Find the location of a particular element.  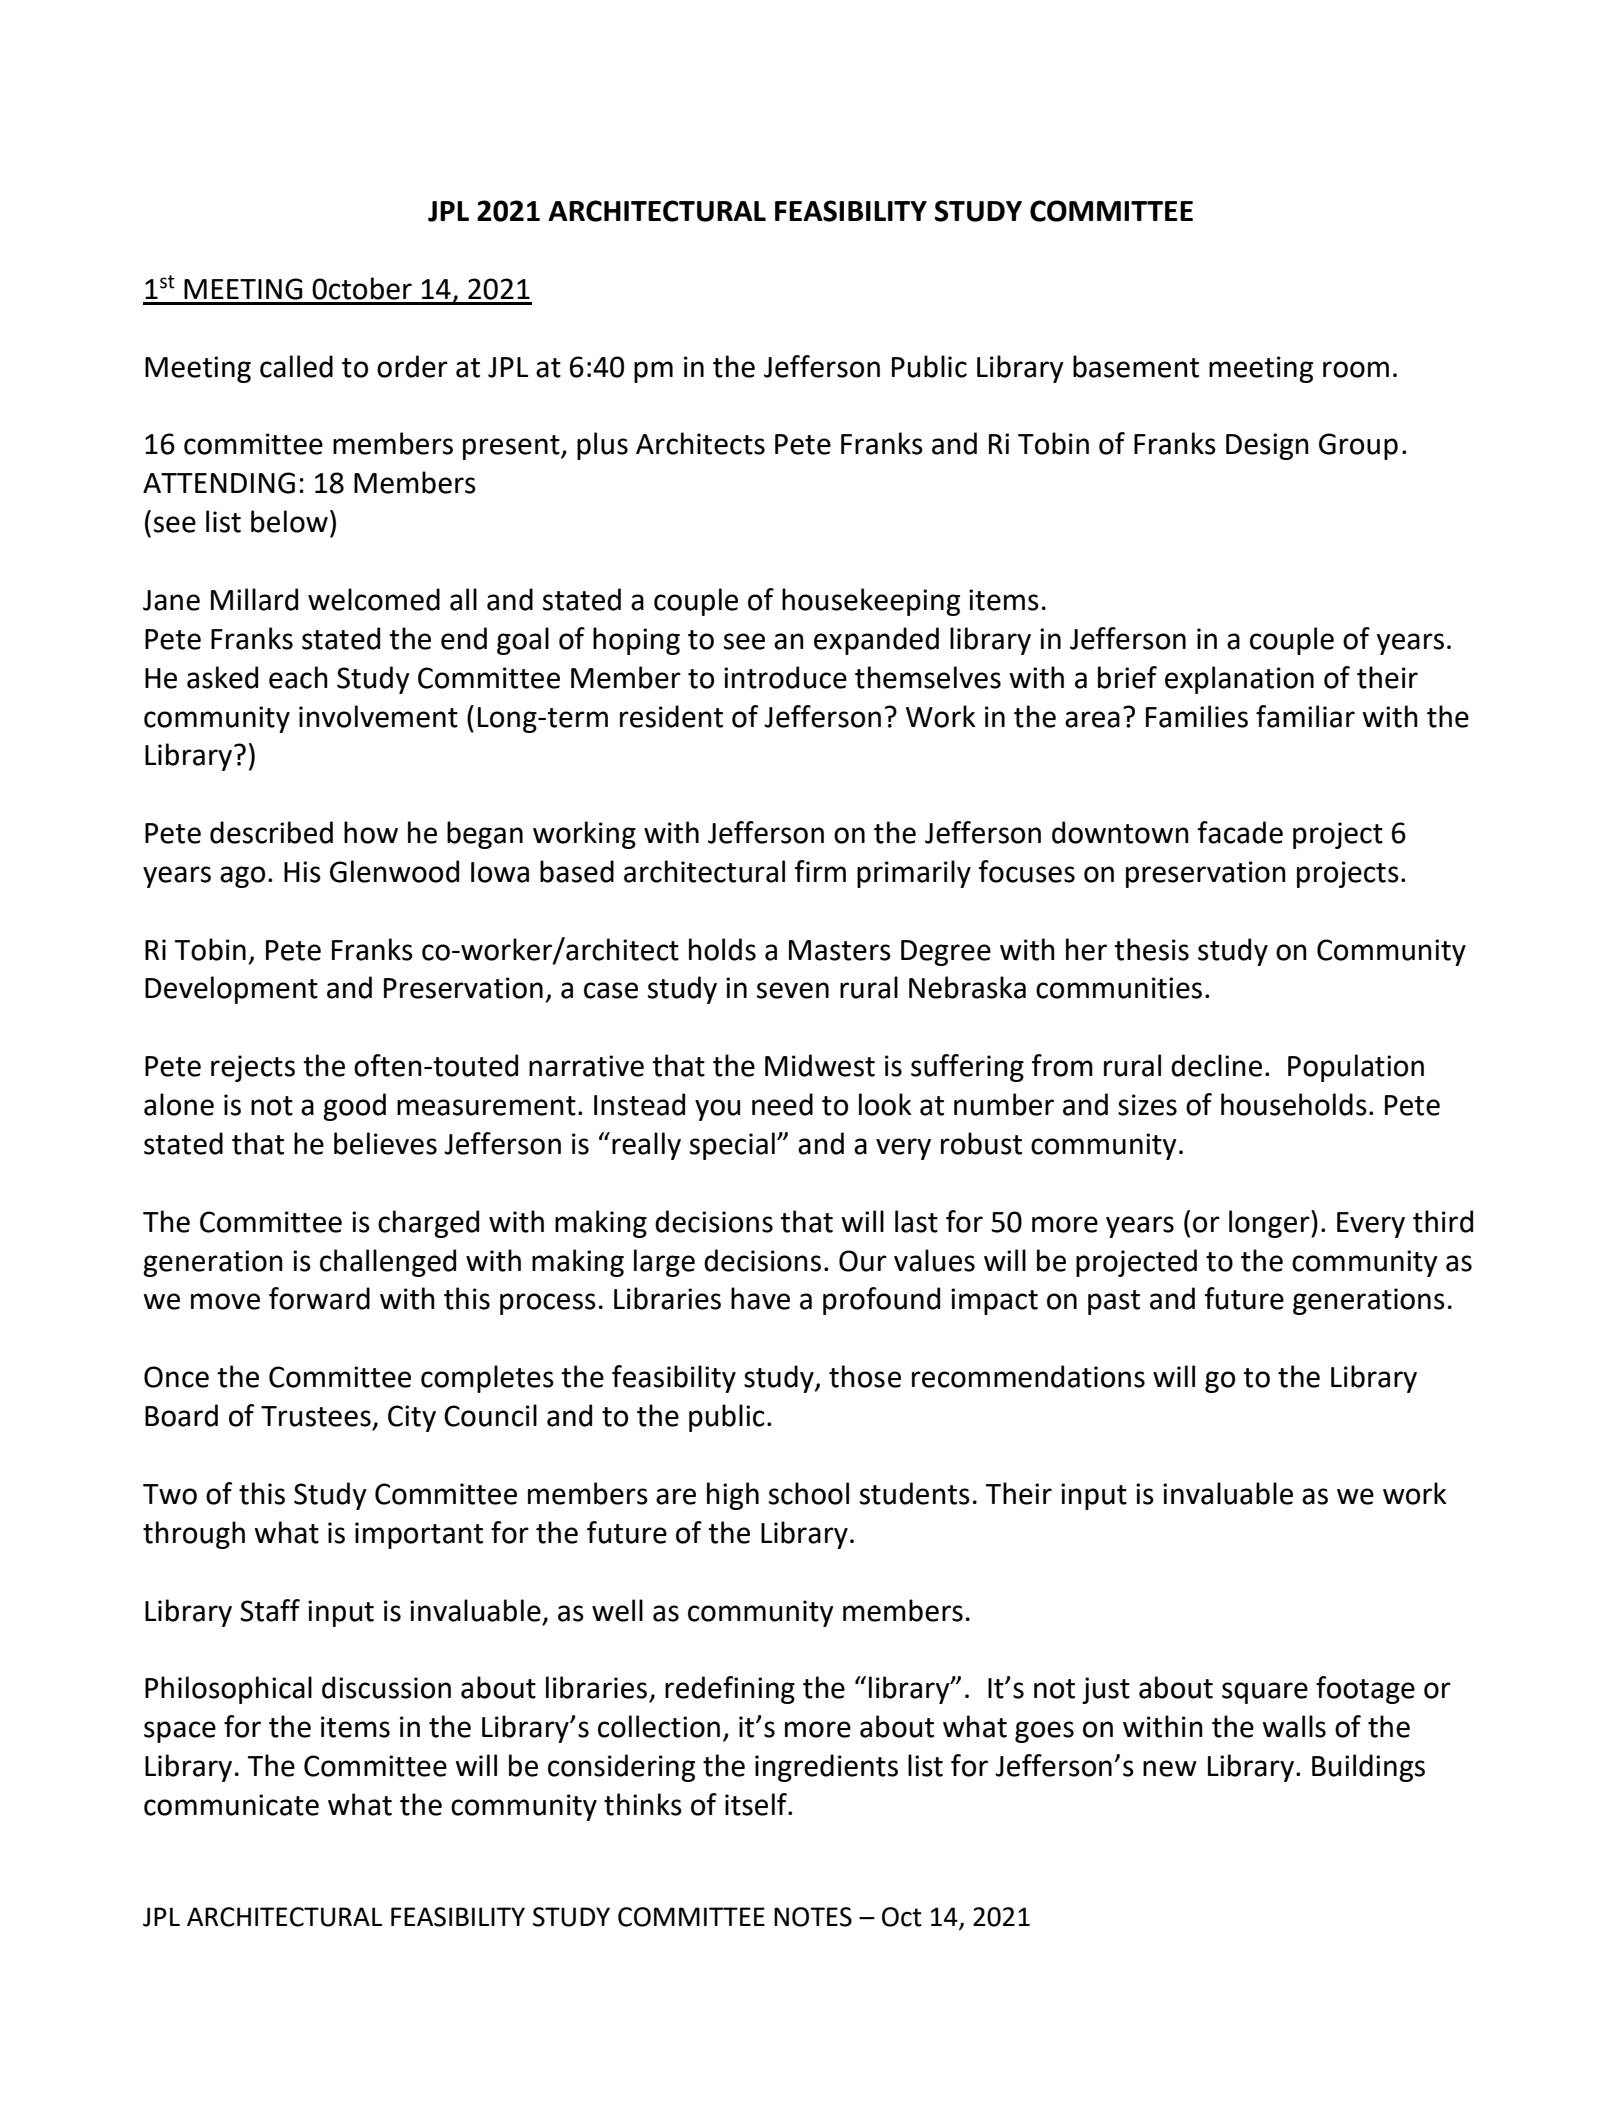

believes is located at coordinates (385, 1143).
